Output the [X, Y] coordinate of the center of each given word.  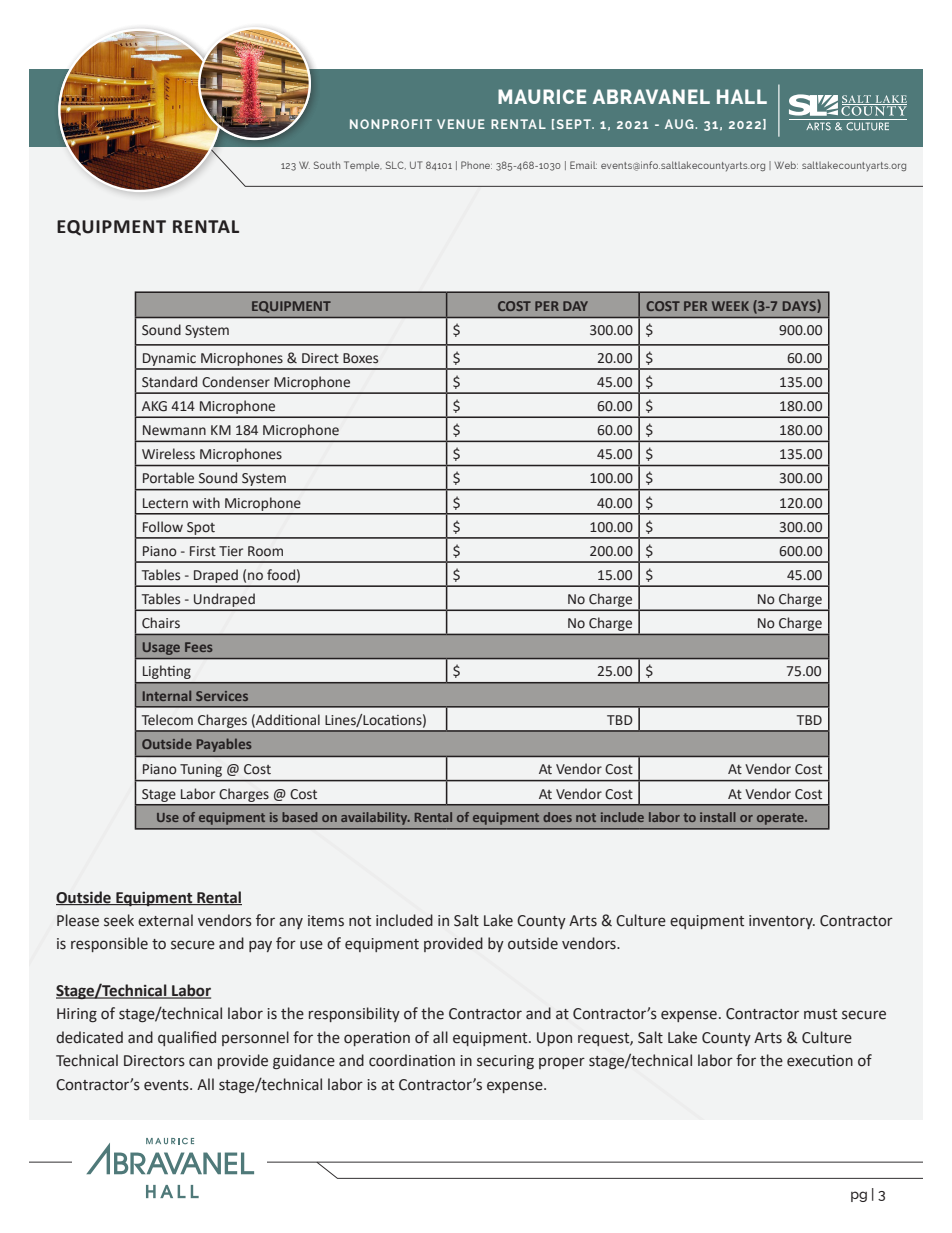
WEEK [730, 306]
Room [265, 551]
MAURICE [542, 96]
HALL [742, 96]
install [718, 817]
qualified [187, 1038]
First [203, 551]
